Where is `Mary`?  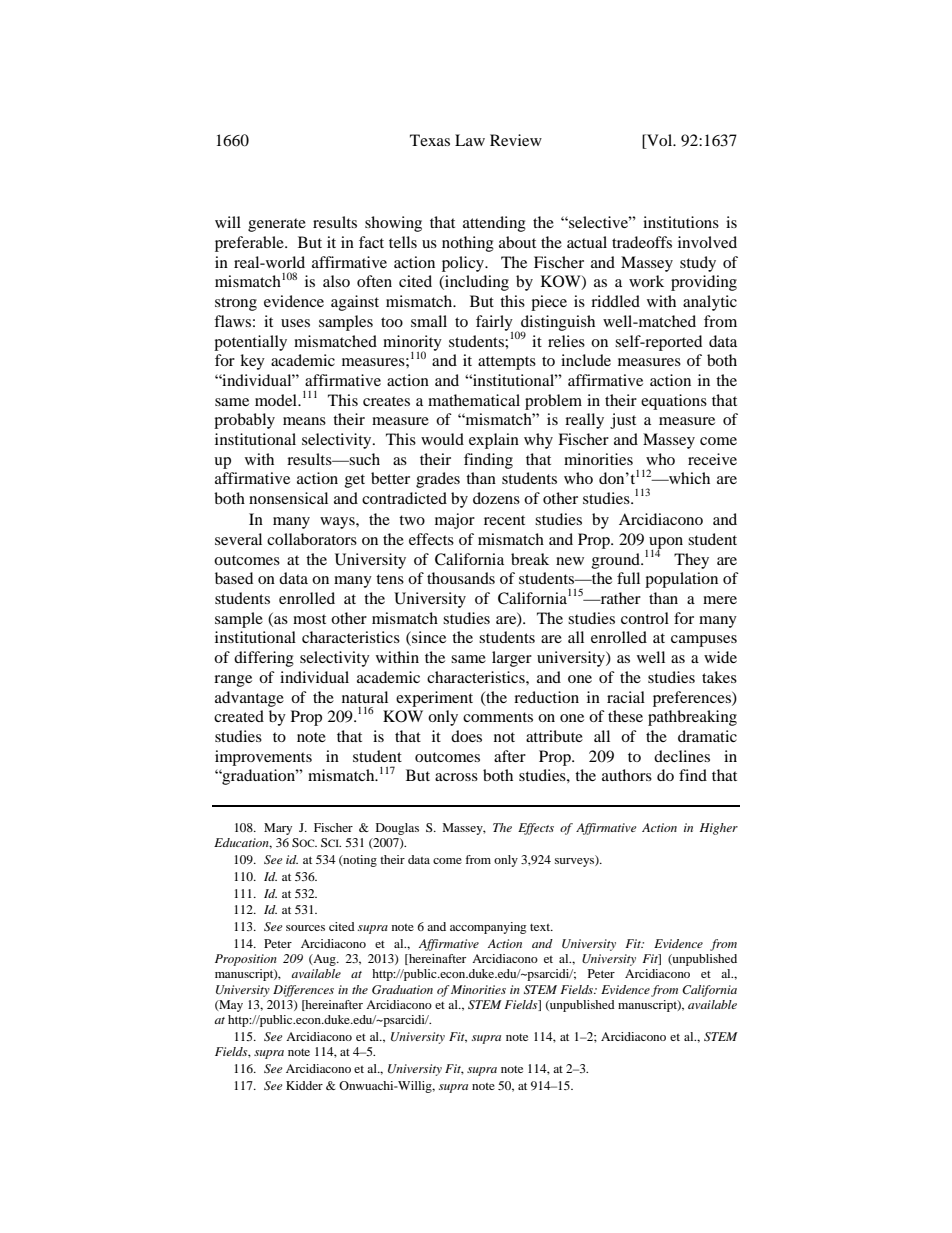 Mary is located at coordinates (278, 829).
